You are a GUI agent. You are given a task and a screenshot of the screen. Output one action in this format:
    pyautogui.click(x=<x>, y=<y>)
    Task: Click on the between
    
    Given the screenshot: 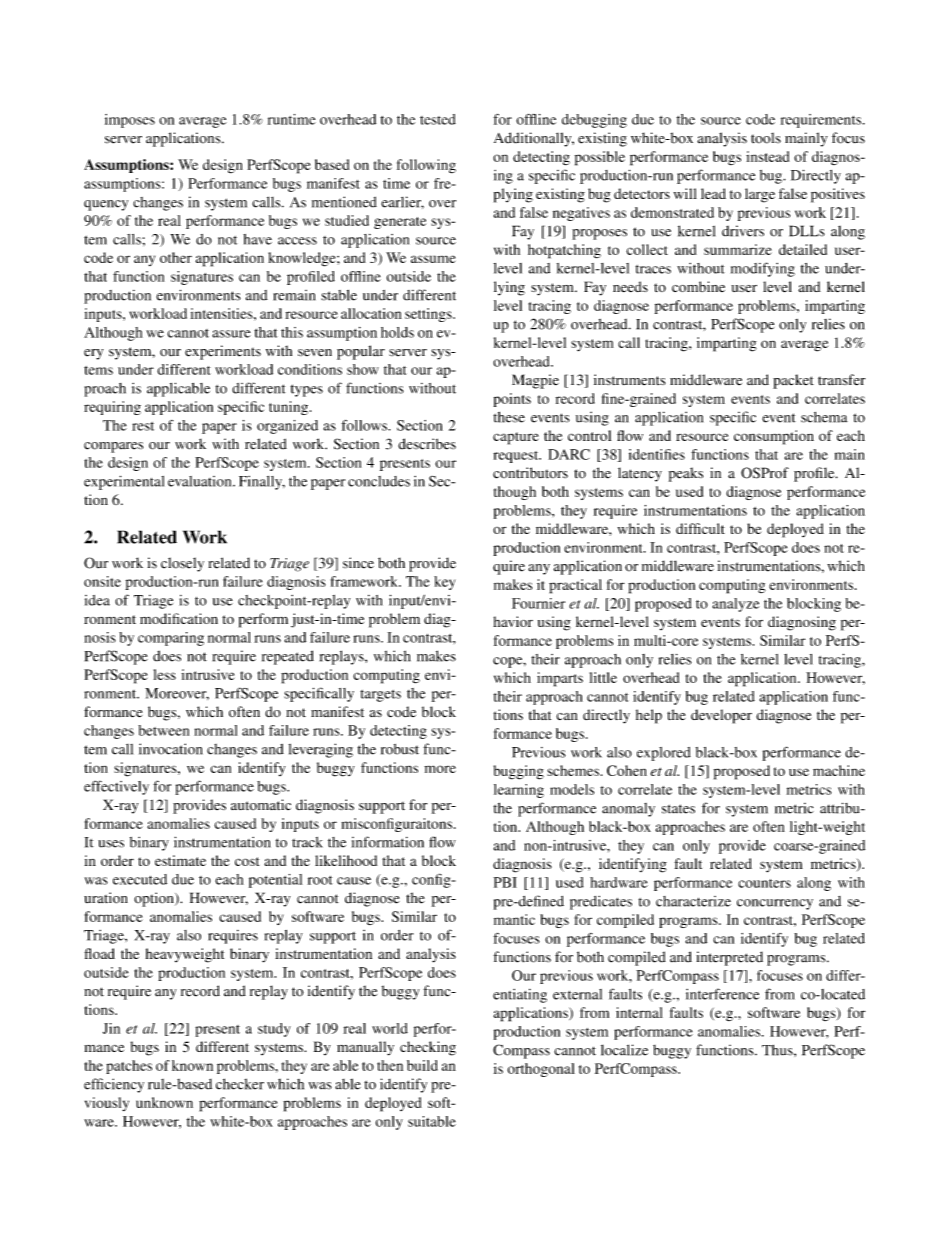 What is the action you would take?
    pyautogui.click(x=163, y=730)
